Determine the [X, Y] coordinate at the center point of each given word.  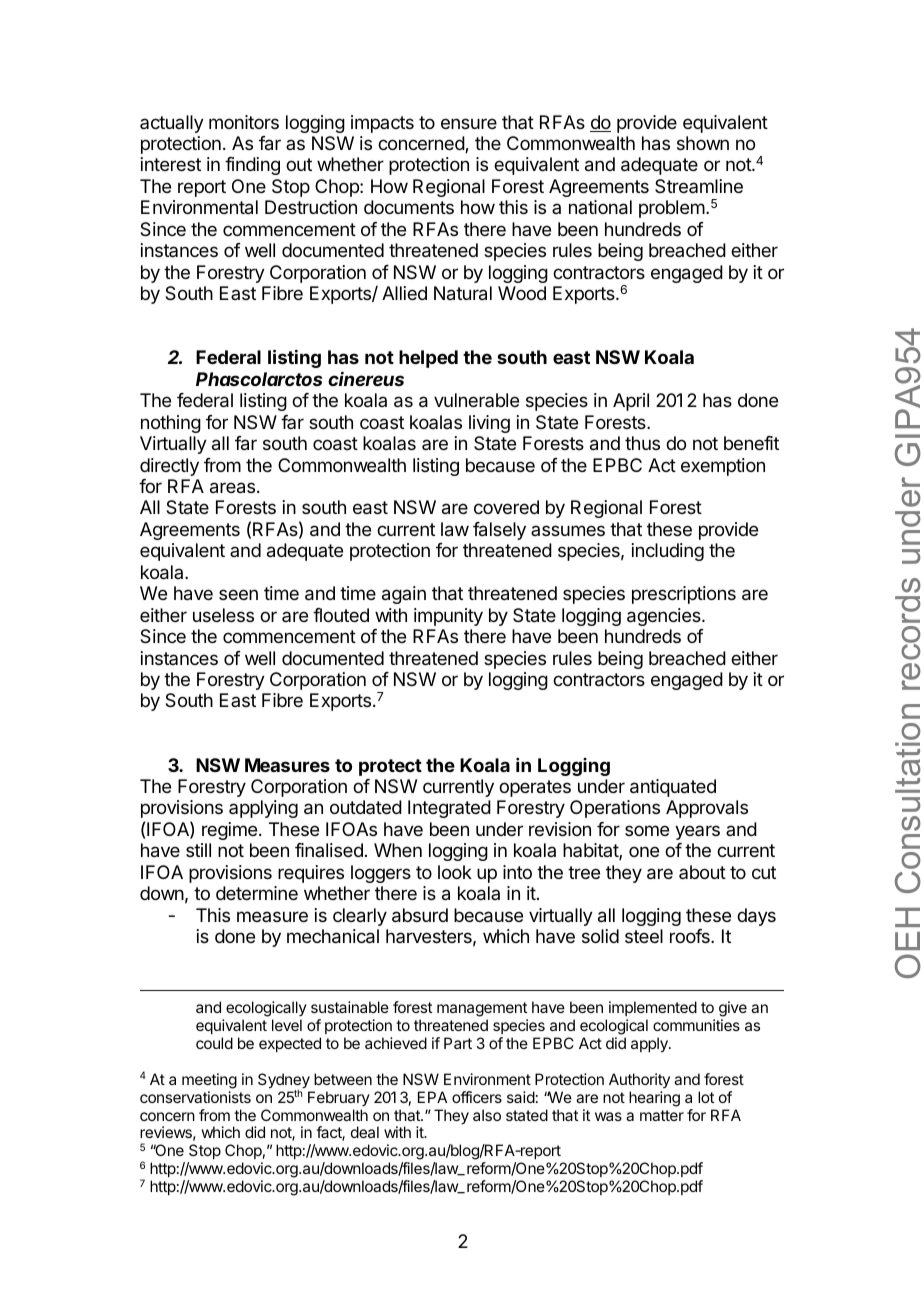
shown [703, 143]
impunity [448, 617]
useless [223, 615]
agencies [665, 617]
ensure [469, 123]
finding [252, 166]
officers [477, 1097]
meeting [209, 1081]
